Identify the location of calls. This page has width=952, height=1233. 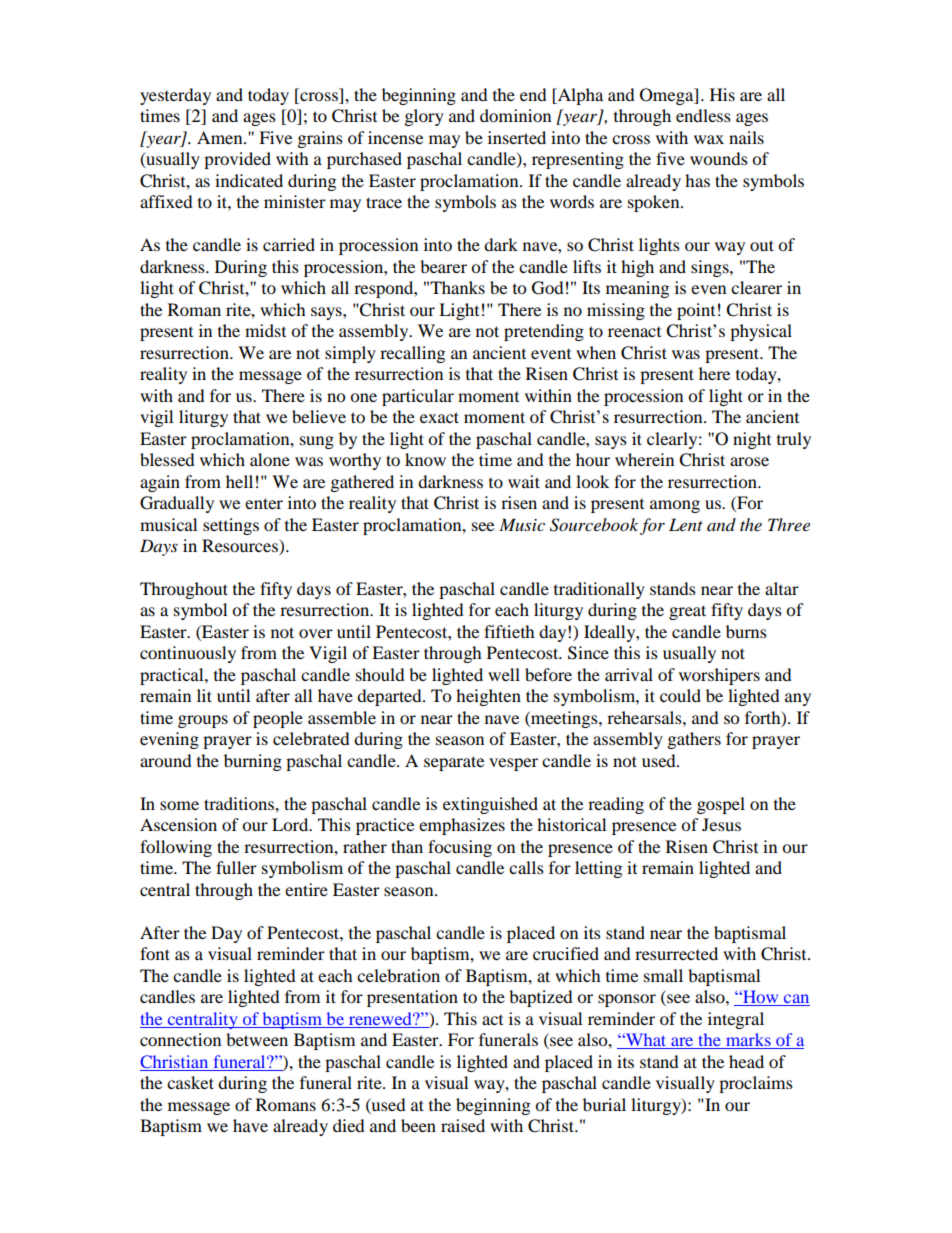
(526, 867).
